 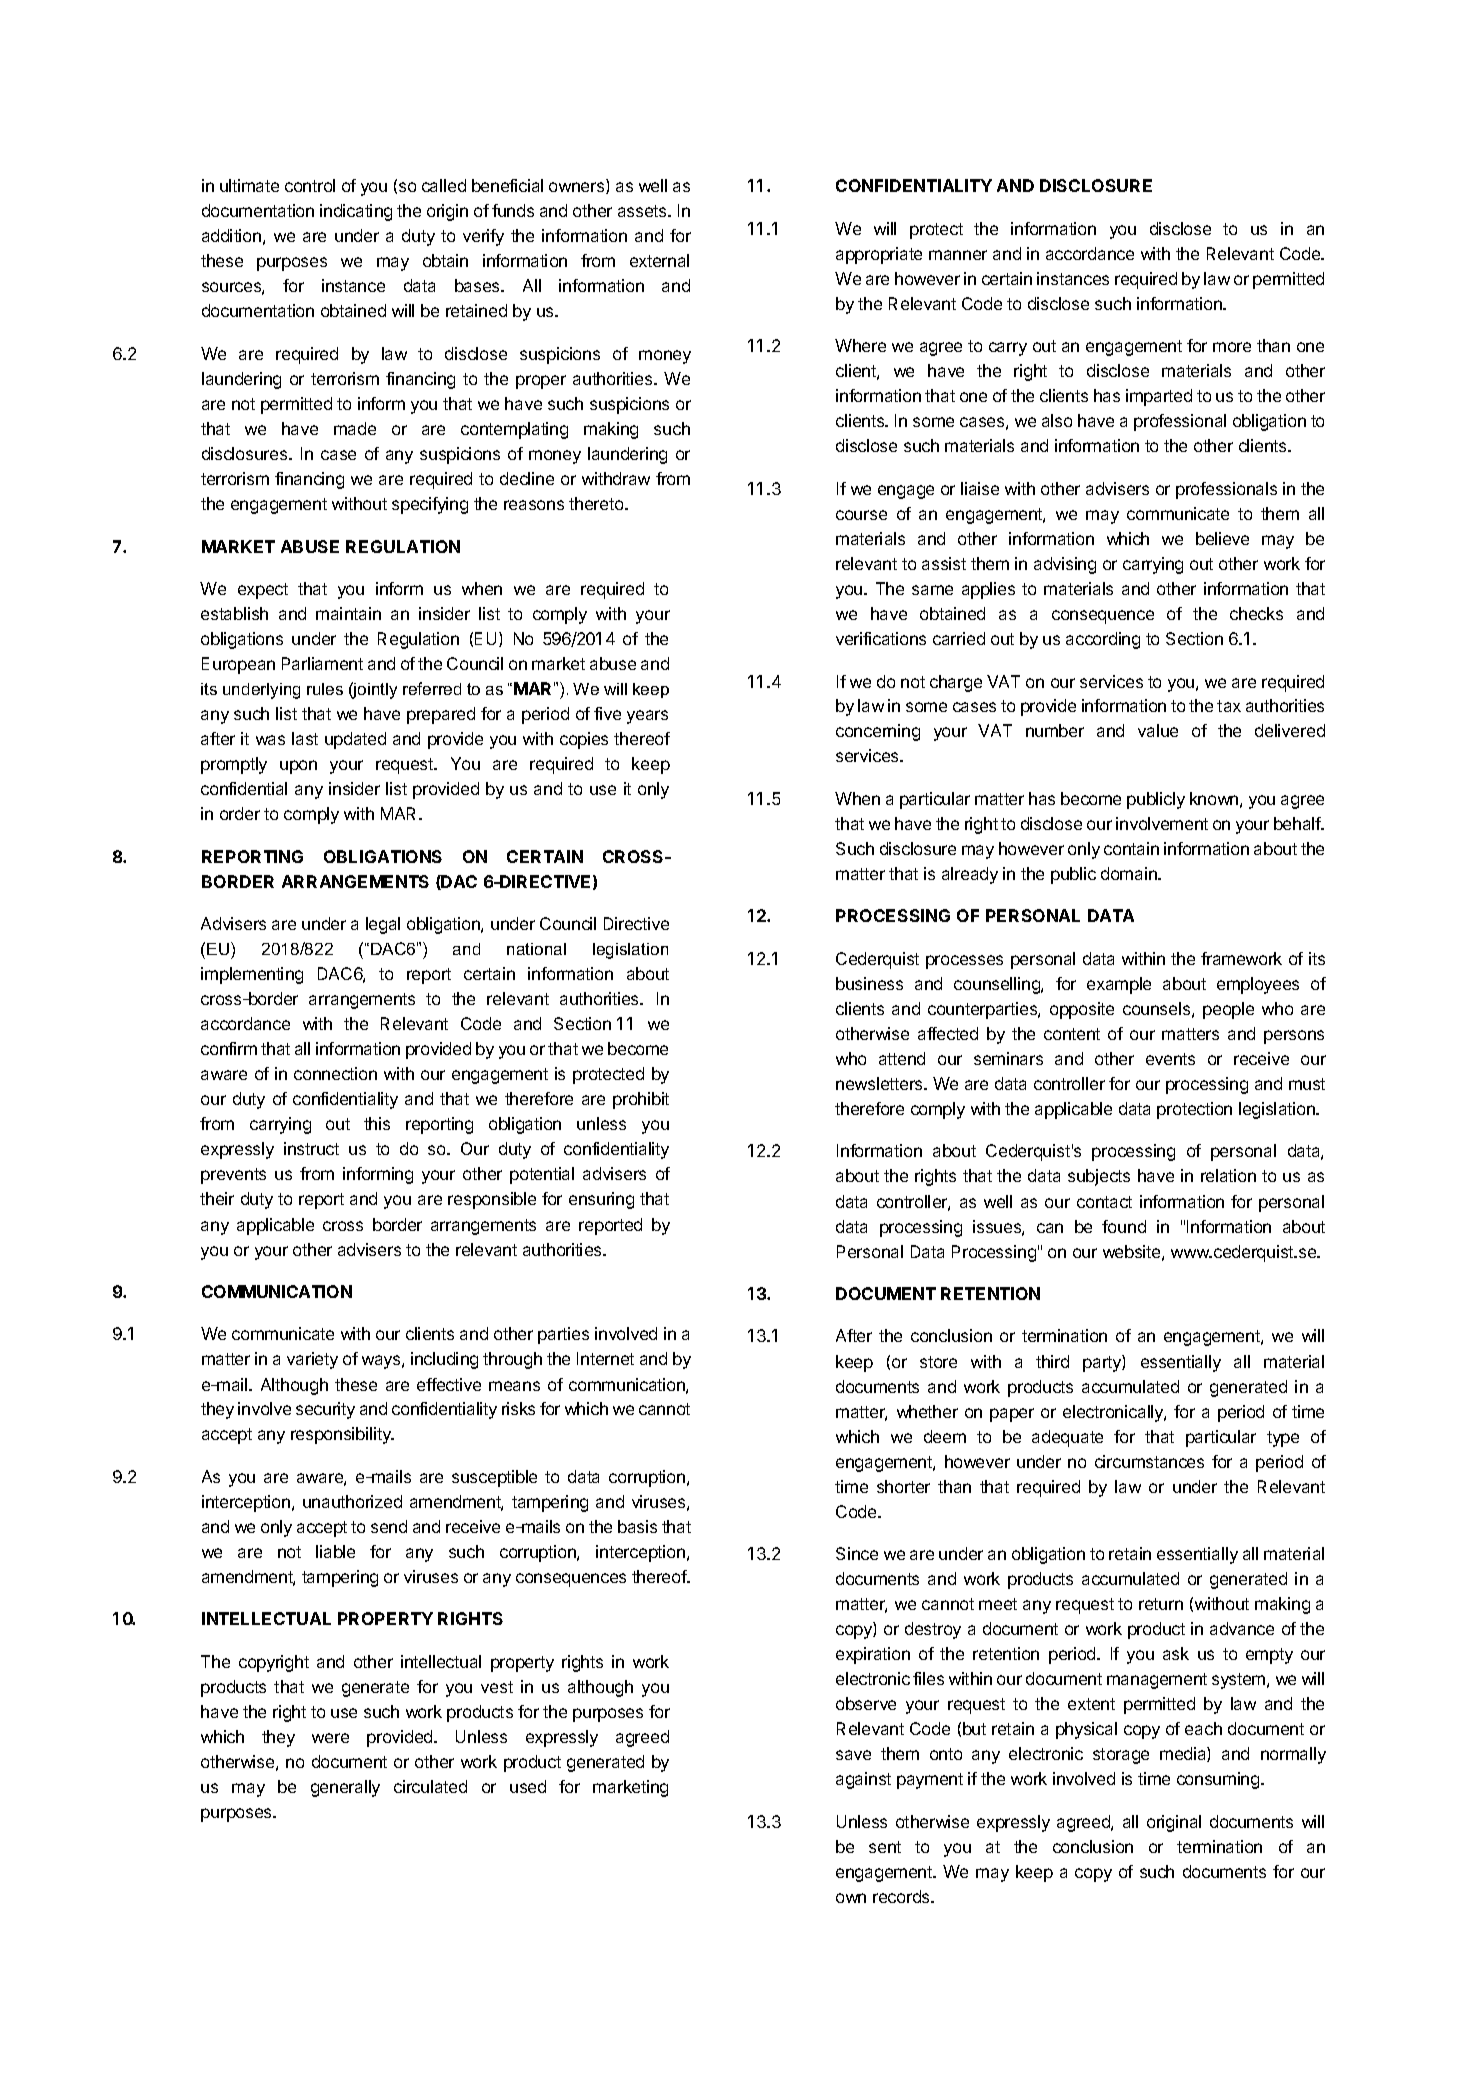 I want to click on generally, so click(x=345, y=1788).
